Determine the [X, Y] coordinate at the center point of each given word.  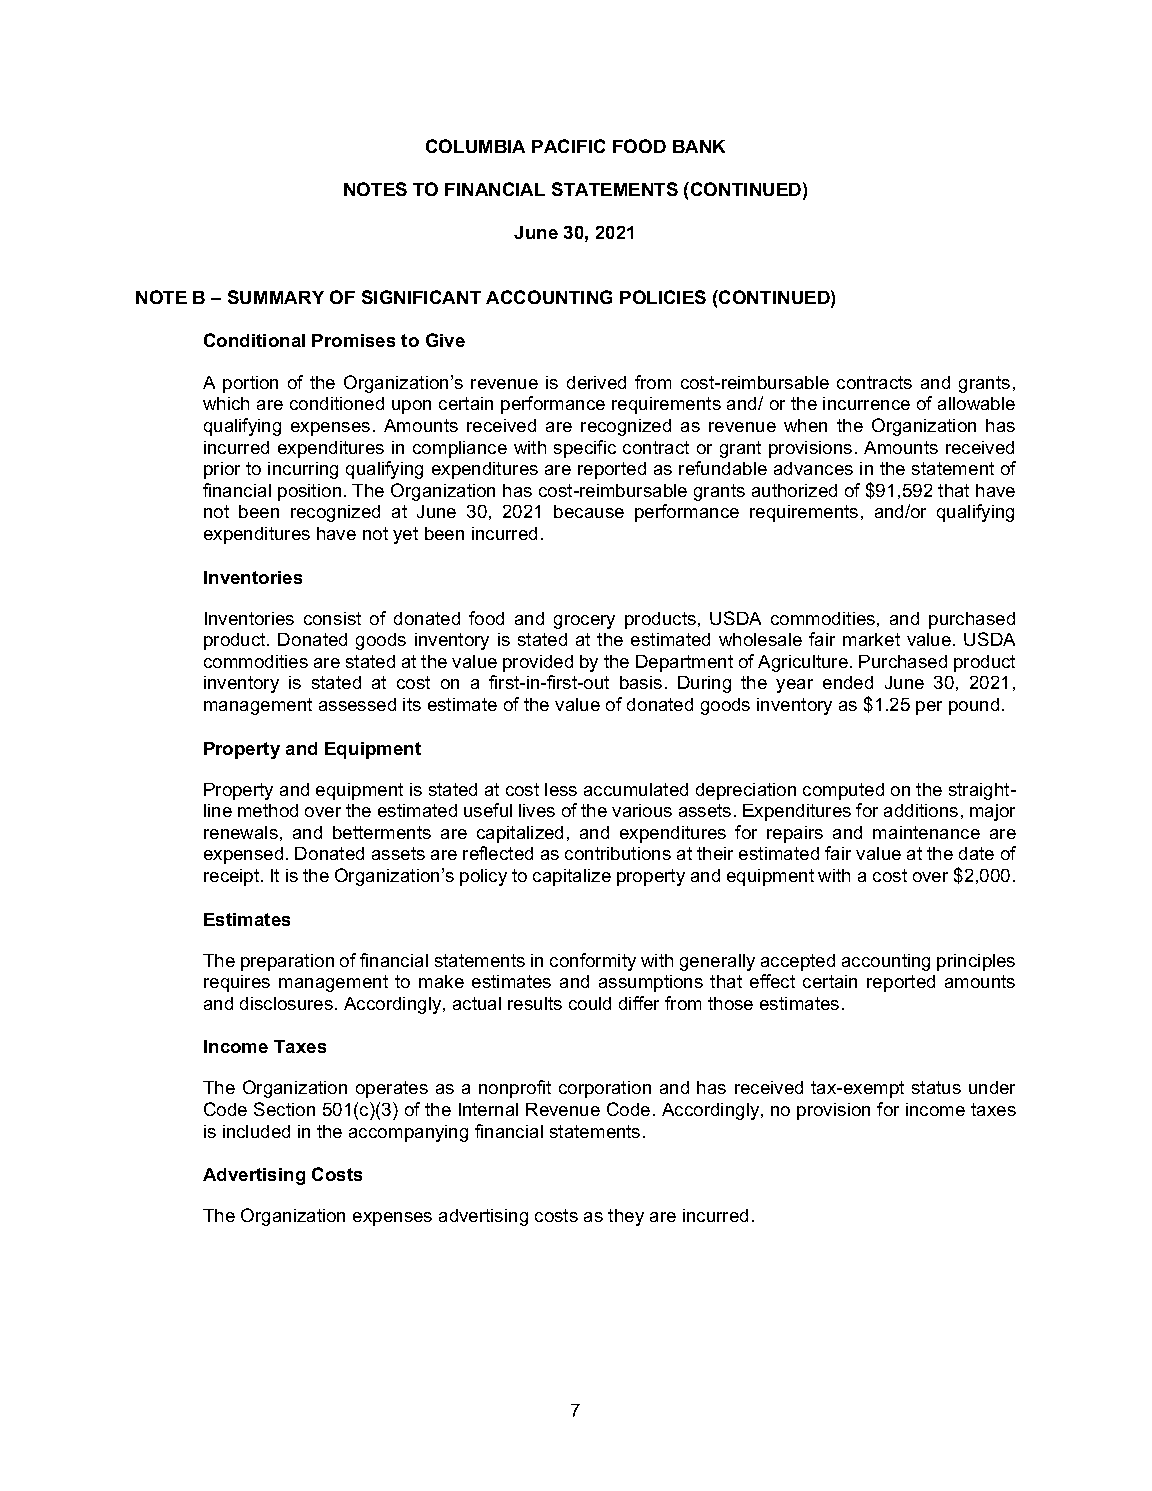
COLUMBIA [475, 146]
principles [976, 962]
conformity [593, 962]
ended [848, 682]
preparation [287, 962]
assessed [357, 704]
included [256, 1131]
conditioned [337, 403]
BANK [699, 146]
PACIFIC [568, 146]
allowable [976, 403]
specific [585, 449]
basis [641, 682]
